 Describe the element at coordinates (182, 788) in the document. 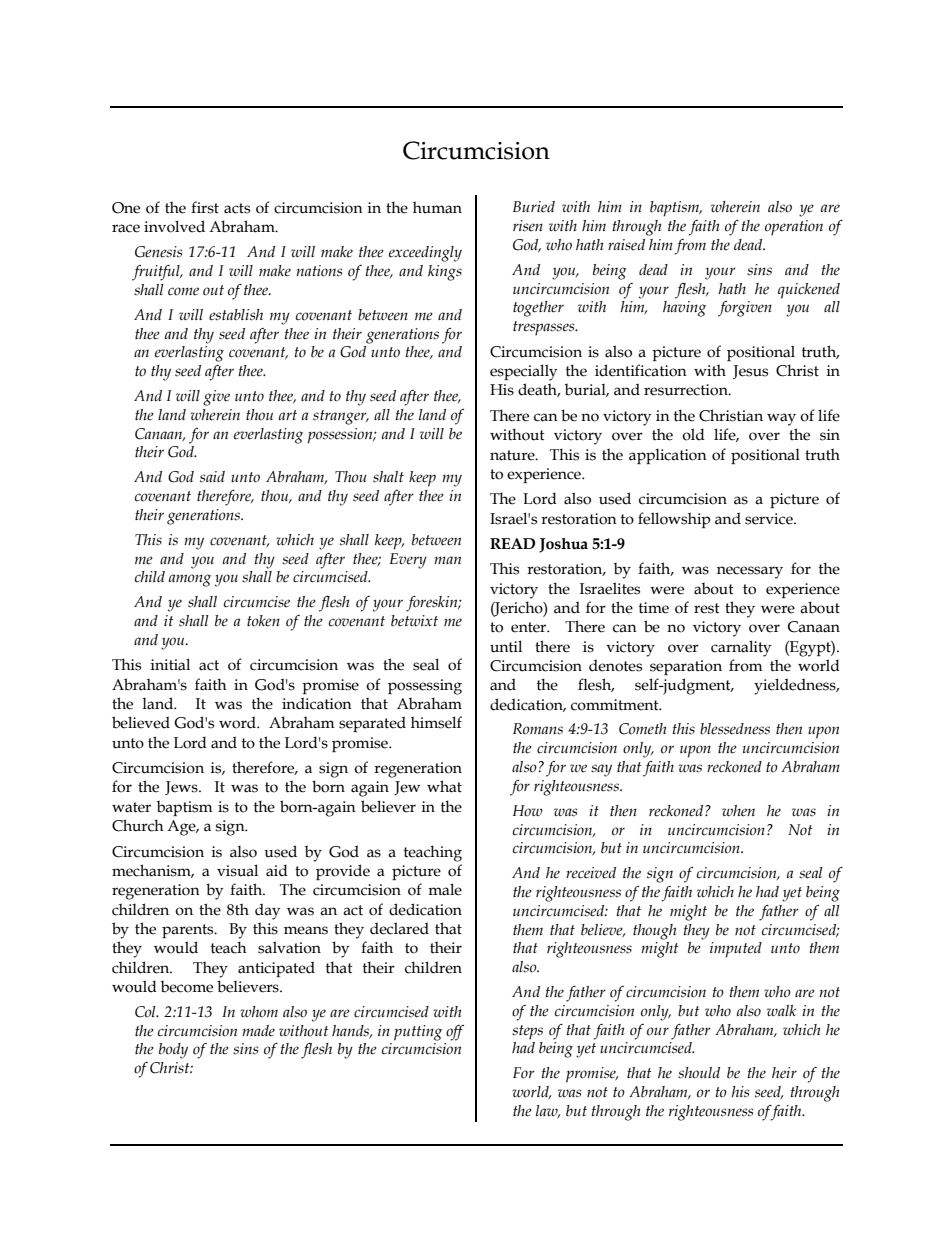

I see `Jews` at that location.
